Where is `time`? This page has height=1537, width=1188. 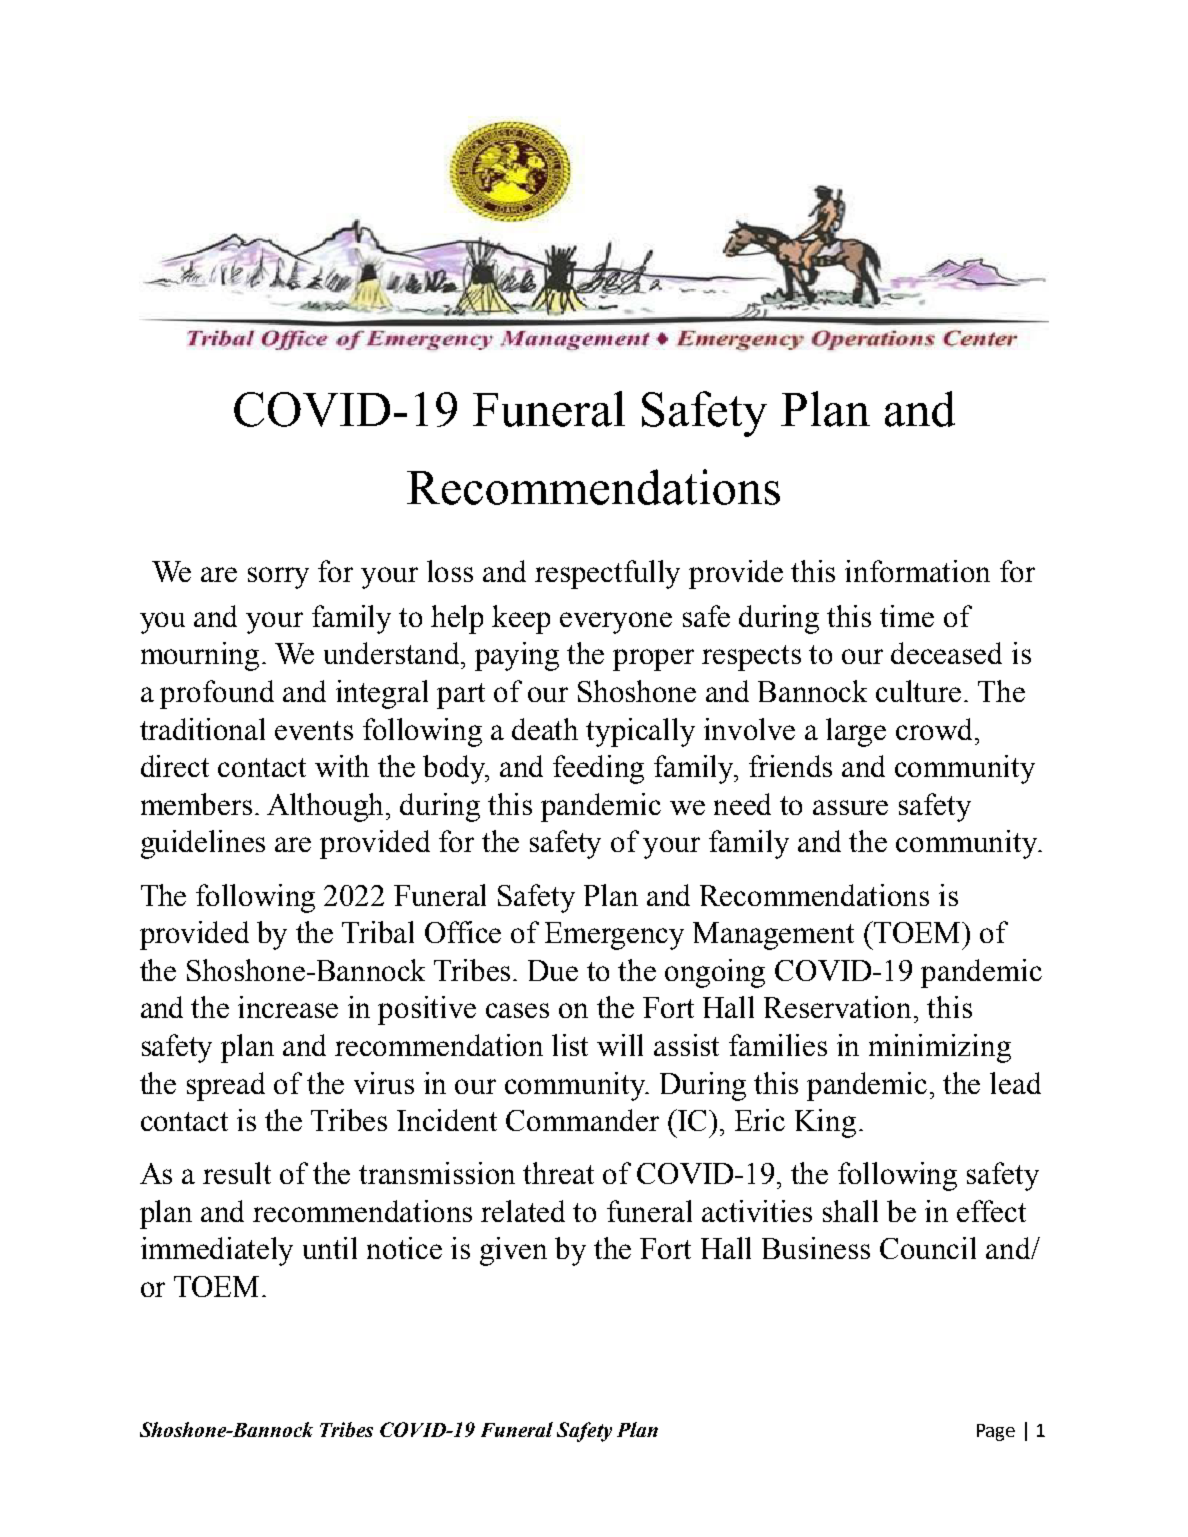 time is located at coordinates (907, 616).
